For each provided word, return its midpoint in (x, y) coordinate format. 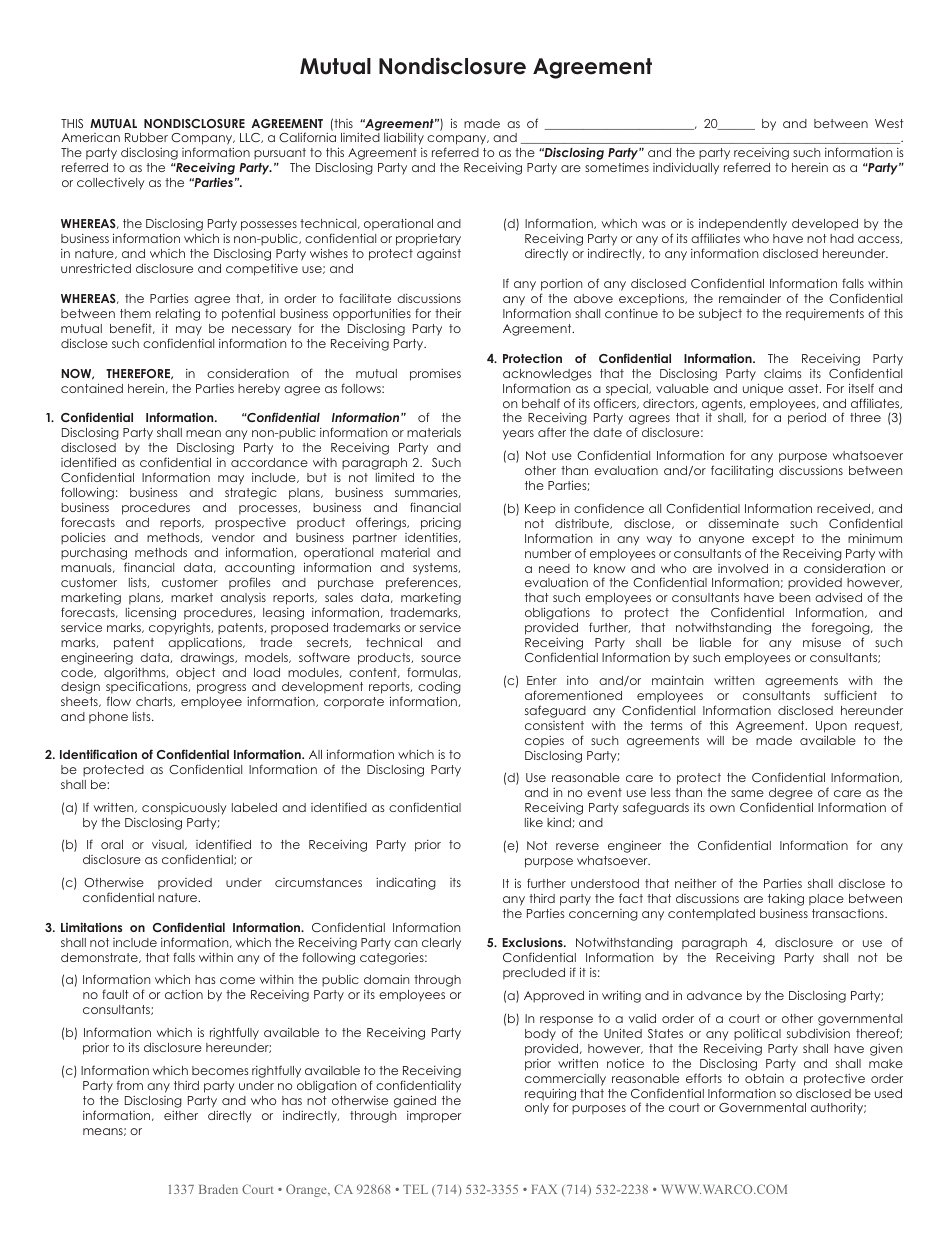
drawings (208, 659)
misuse (822, 642)
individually (686, 168)
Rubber (146, 137)
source (441, 658)
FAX (544, 1189)
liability (404, 139)
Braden (218, 1189)
